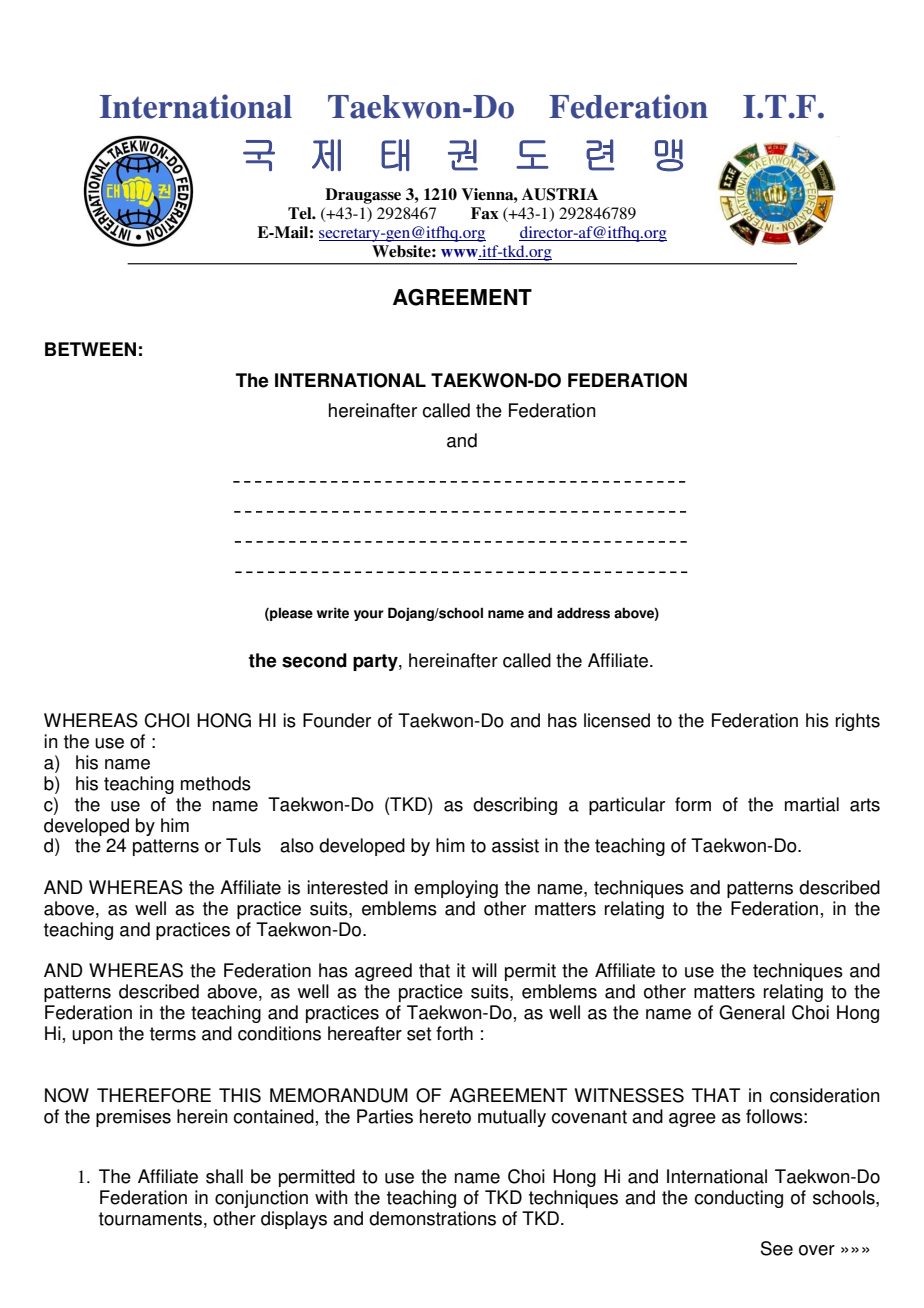 This document has width=924, height=1308. Describe the element at coordinates (90, 349) in the document. I see `BETWEEN` at that location.
